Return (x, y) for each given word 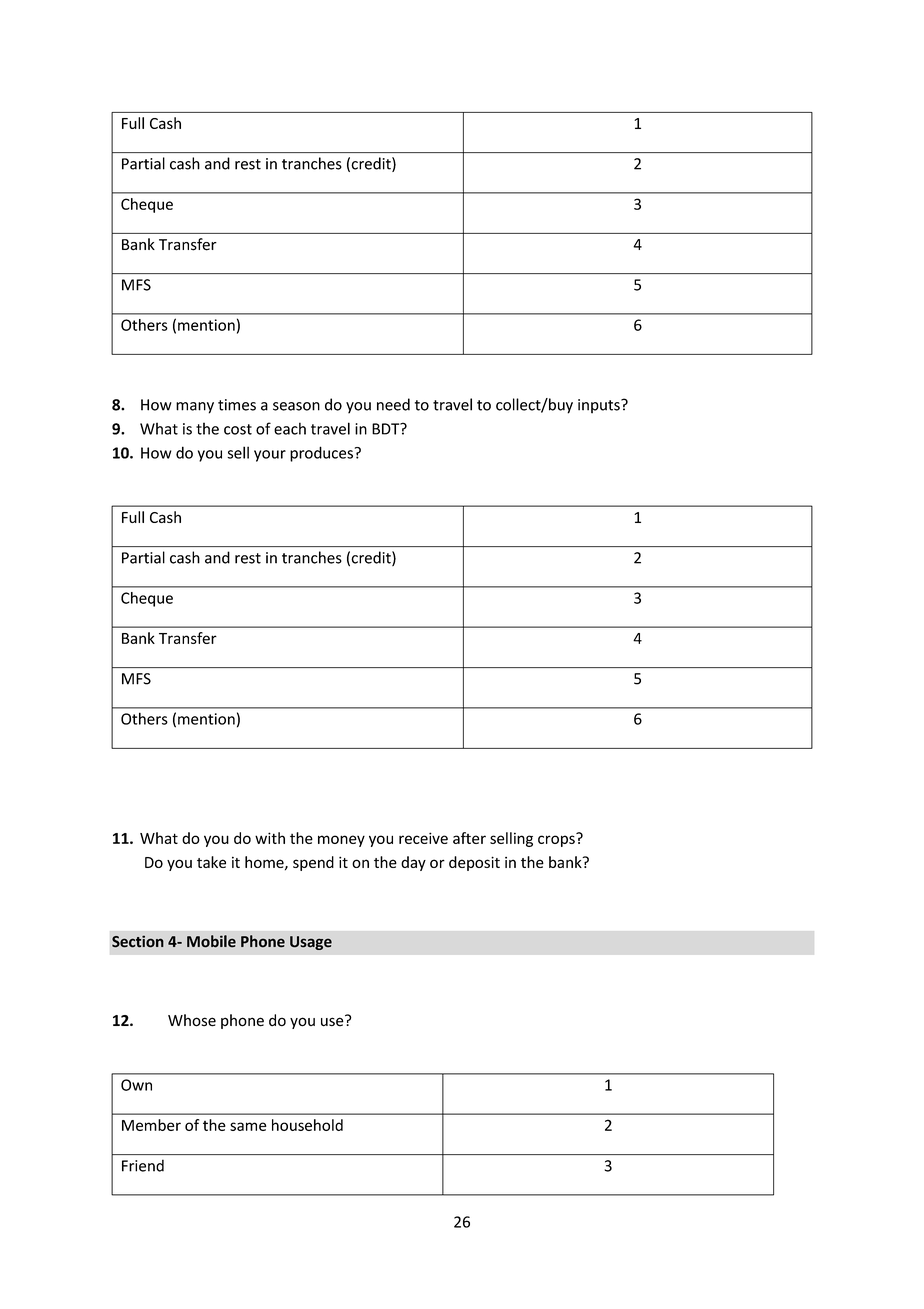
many (195, 408)
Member (151, 1125)
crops (557, 840)
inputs (600, 406)
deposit (474, 863)
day (413, 863)
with (270, 838)
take (211, 862)
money (341, 841)
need (393, 404)
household (307, 1125)
